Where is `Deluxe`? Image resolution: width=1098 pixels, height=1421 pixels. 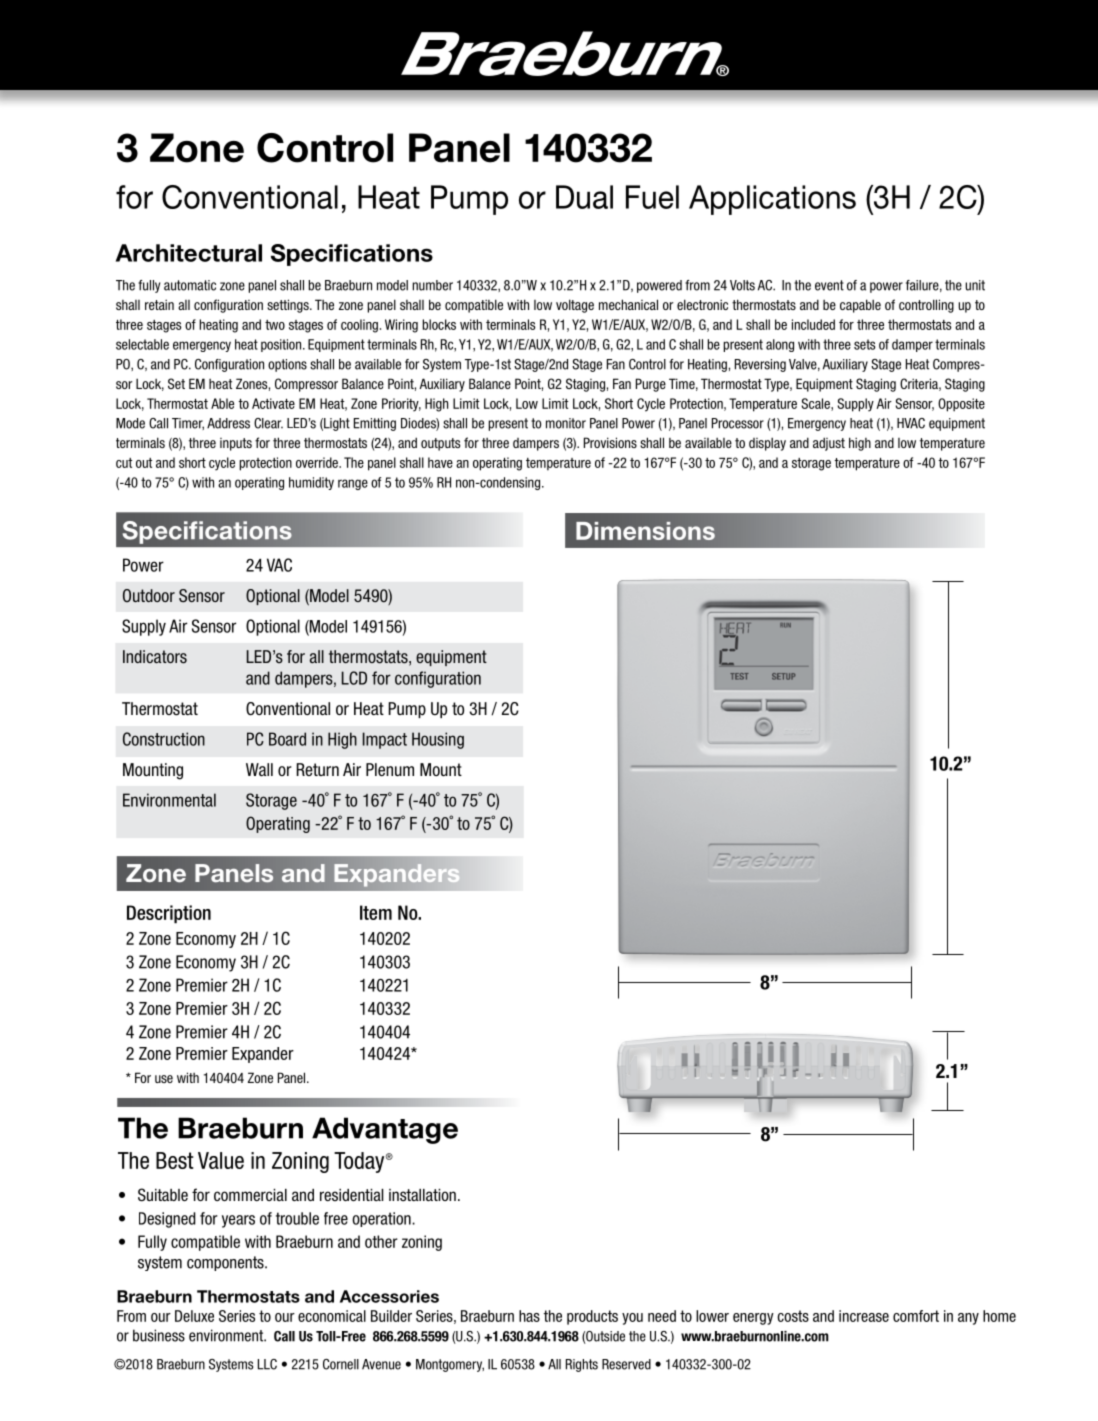 Deluxe is located at coordinates (194, 1316).
